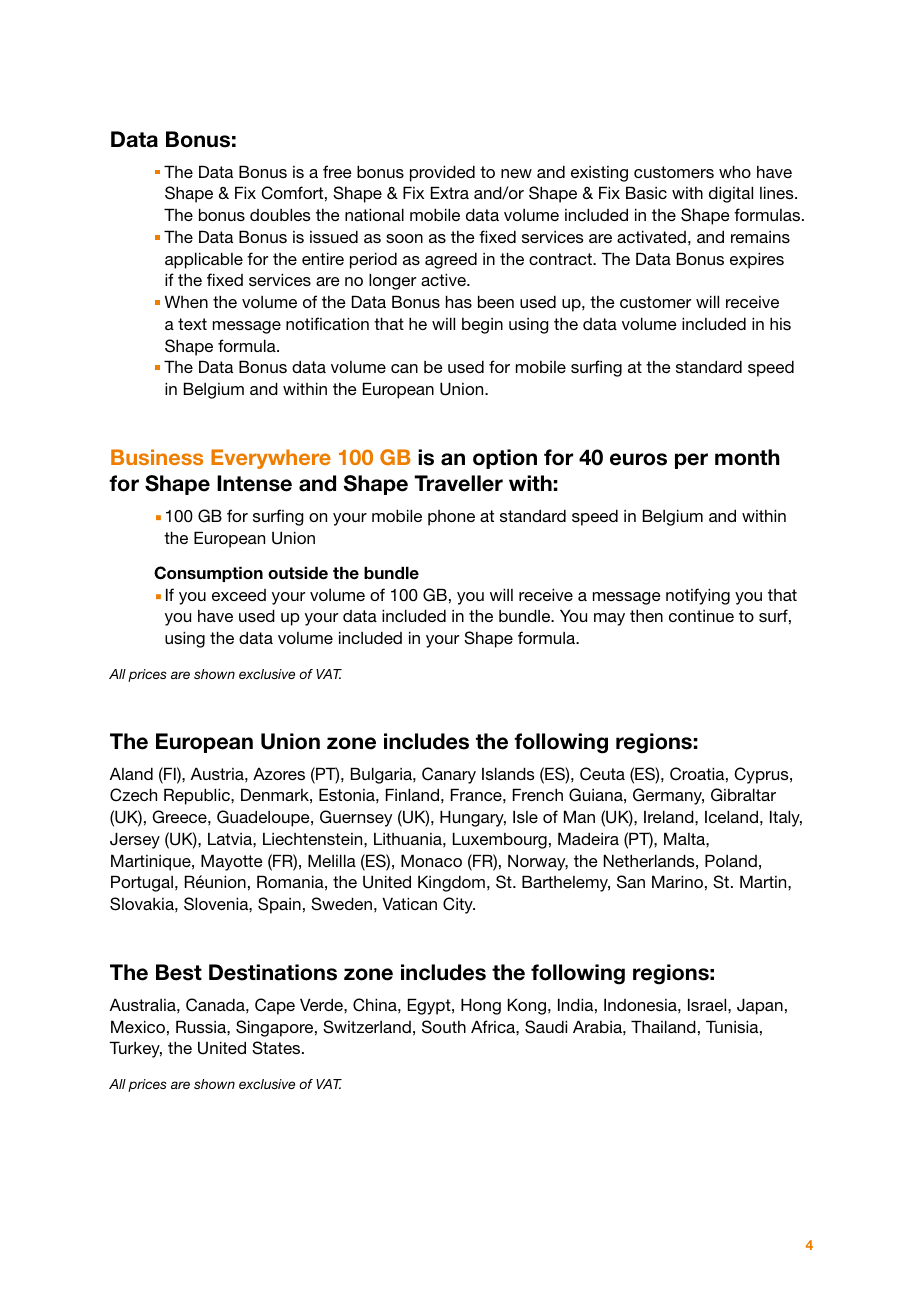 This screenshot has width=924, height=1308. I want to click on Ireland, so click(670, 816).
